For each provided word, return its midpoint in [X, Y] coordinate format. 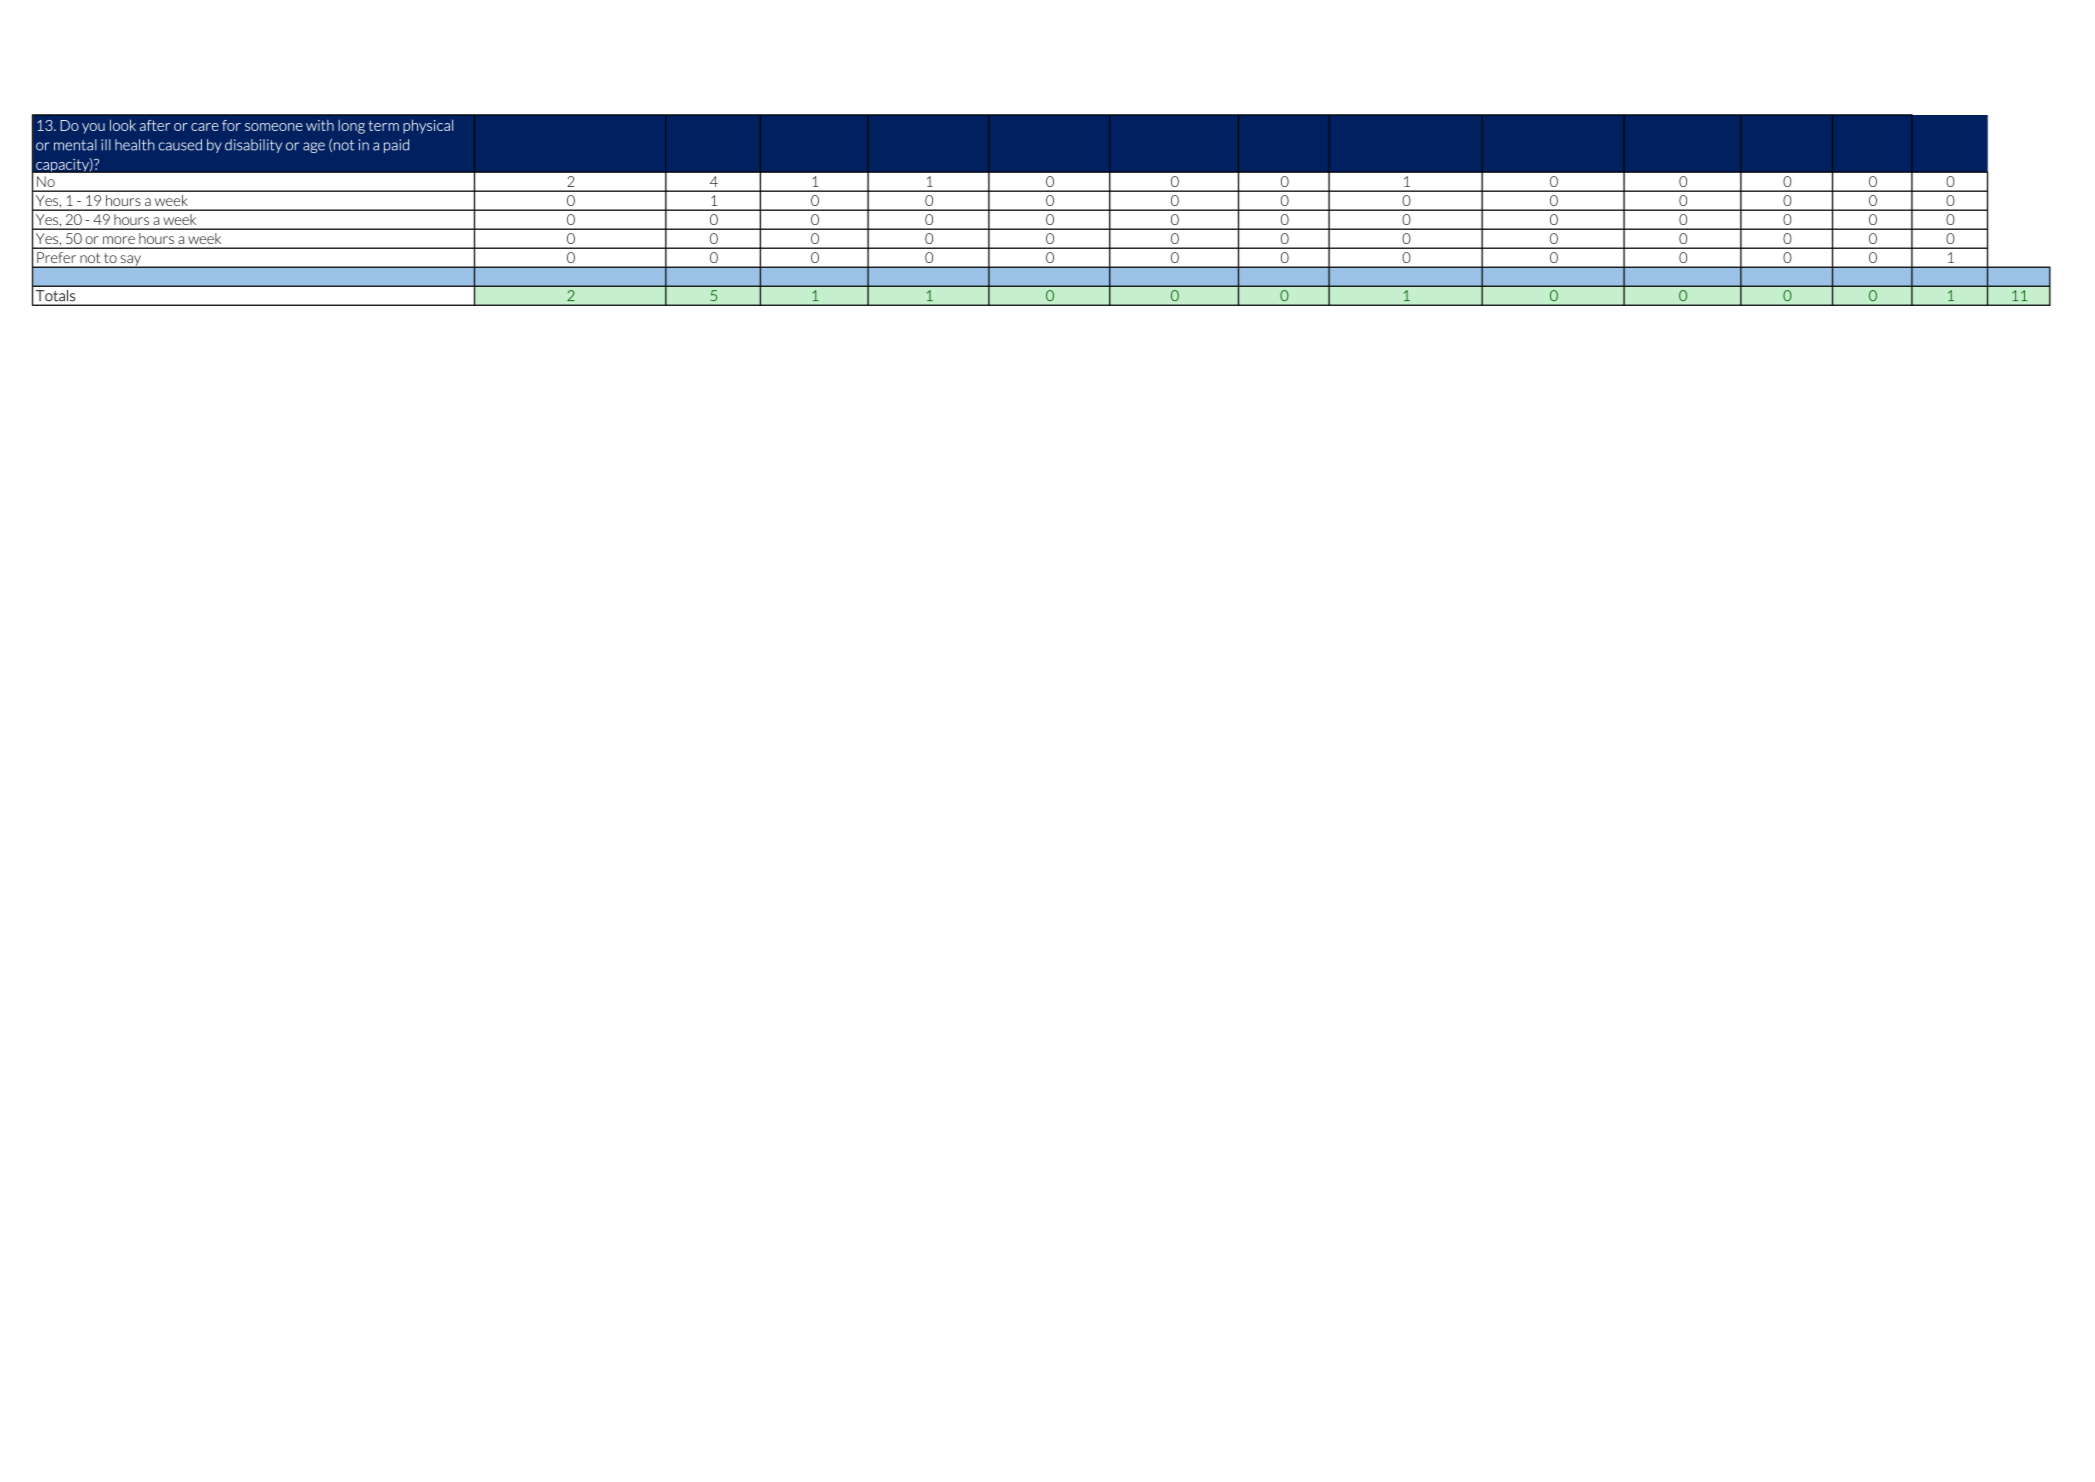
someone [274, 127]
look [123, 125]
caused [180, 145]
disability [253, 146]
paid [396, 146]
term [383, 125]
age [314, 147]
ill [106, 145]
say [130, 261]
